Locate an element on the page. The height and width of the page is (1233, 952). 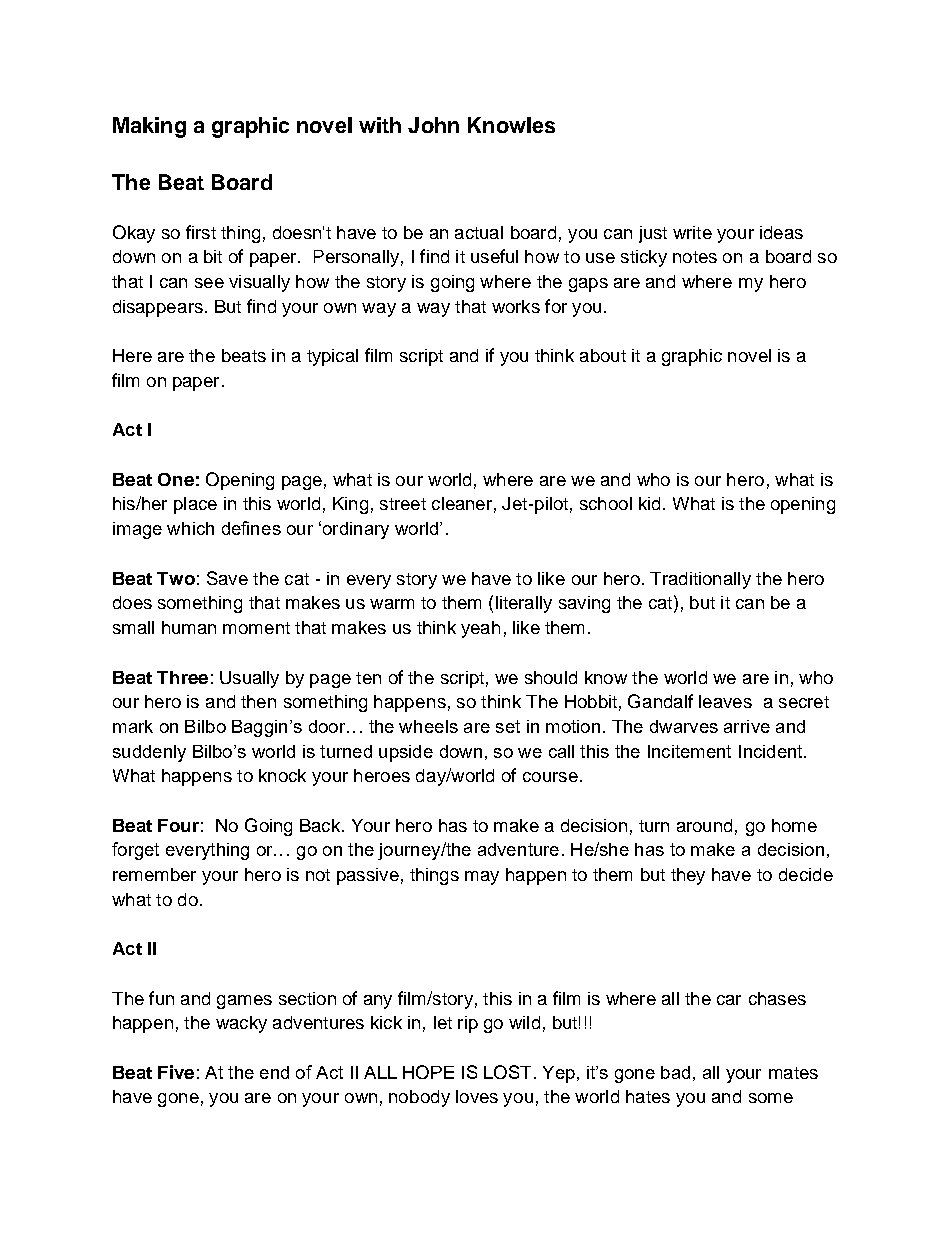
kid is located at coordinates (649, 503).
